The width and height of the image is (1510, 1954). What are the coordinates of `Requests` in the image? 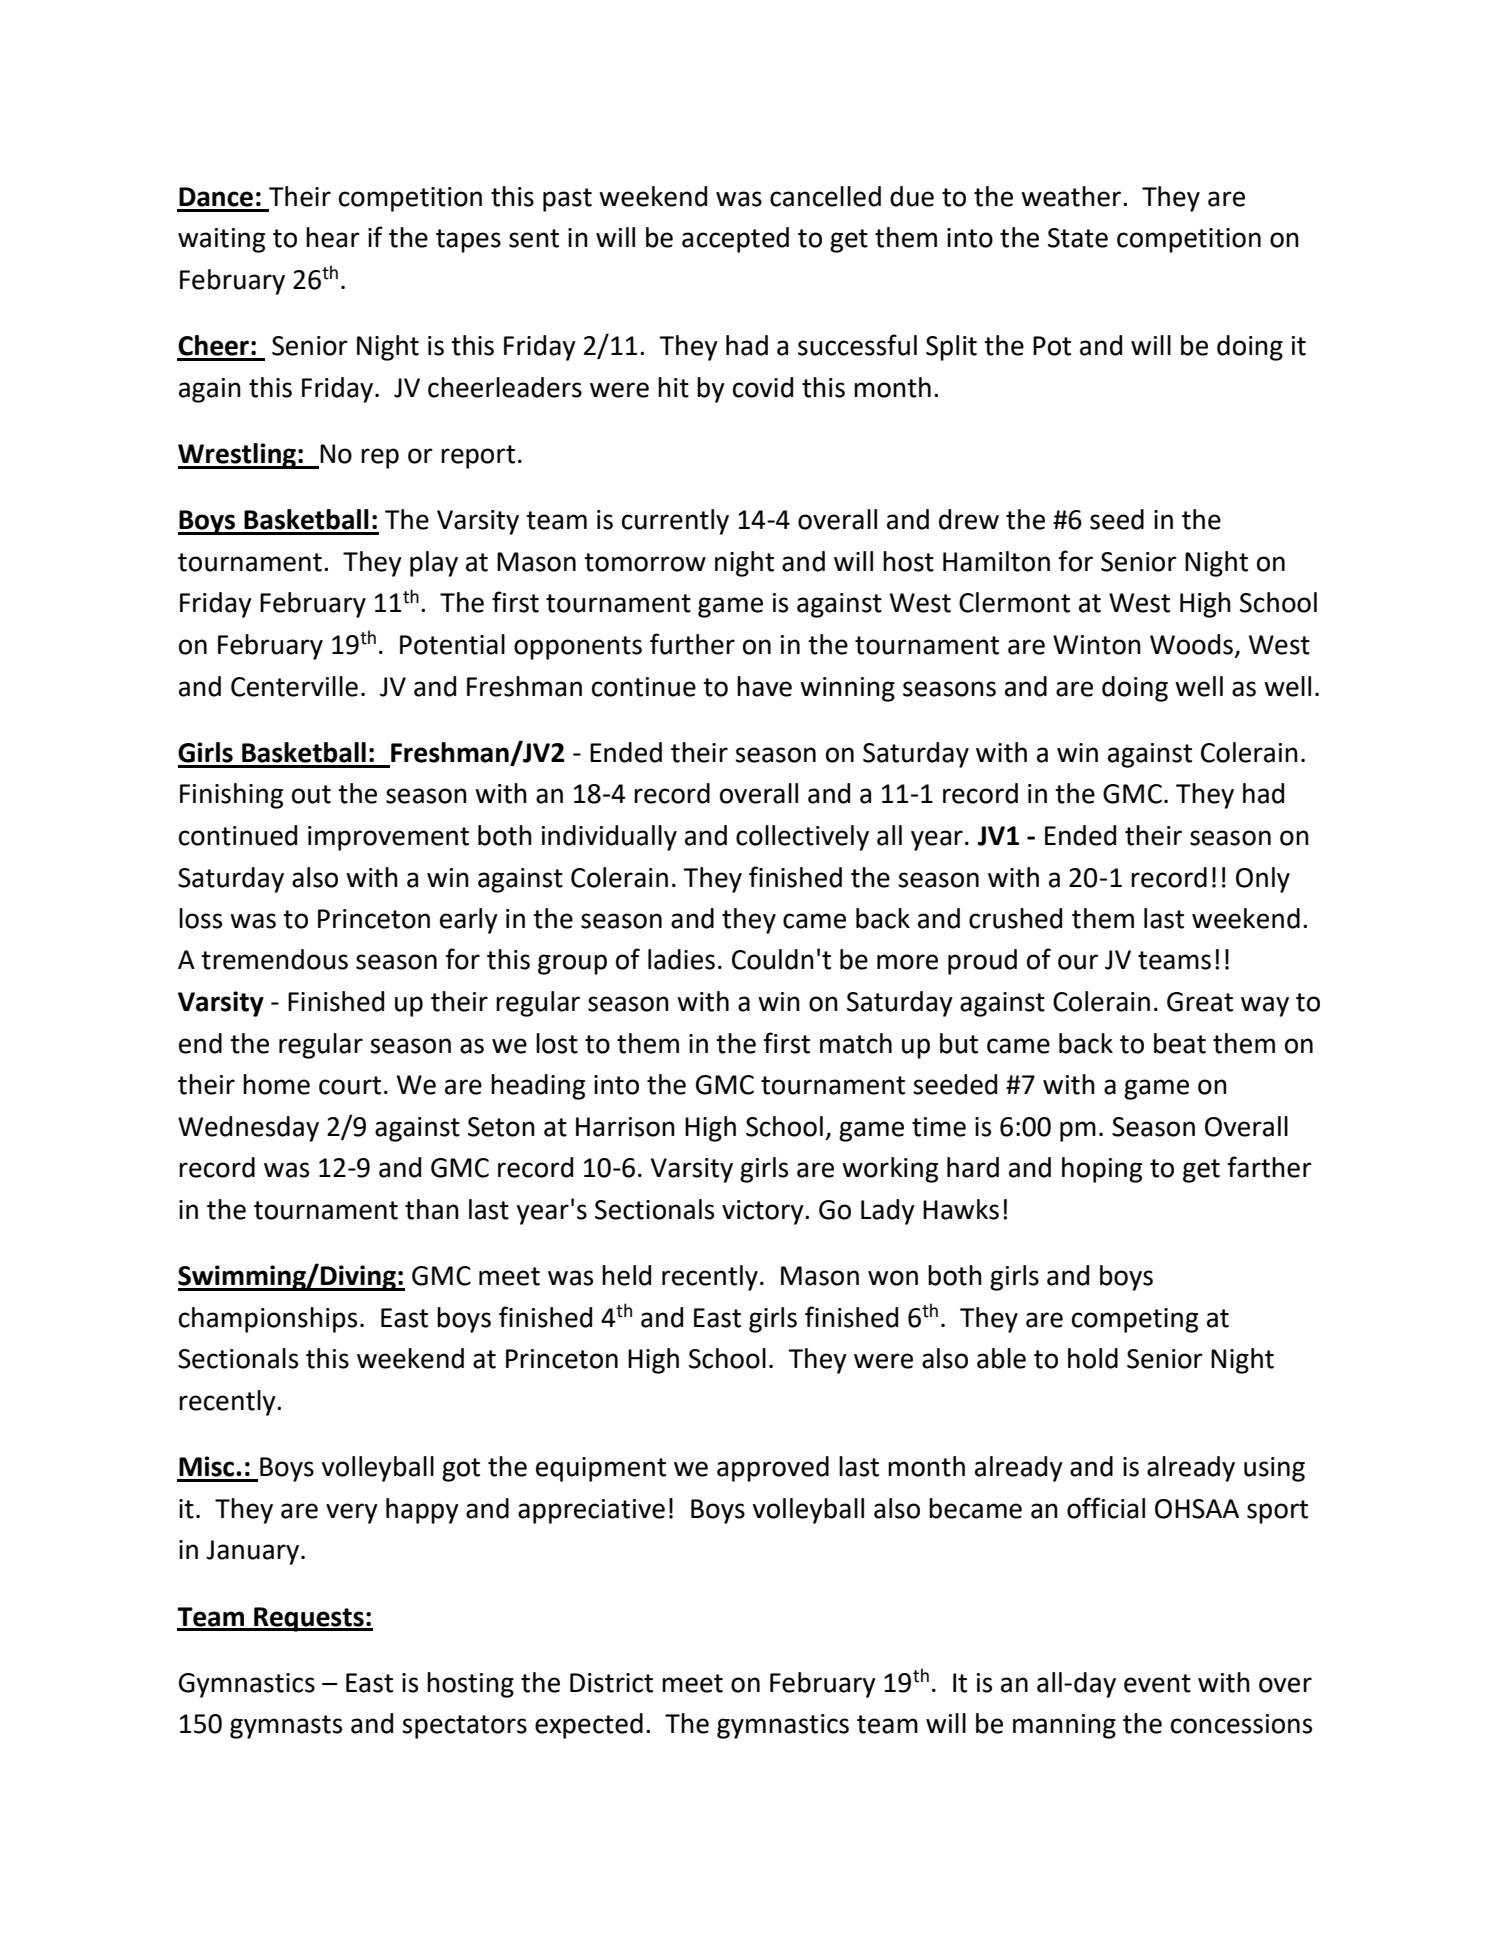 It's located at (309, 1619).
